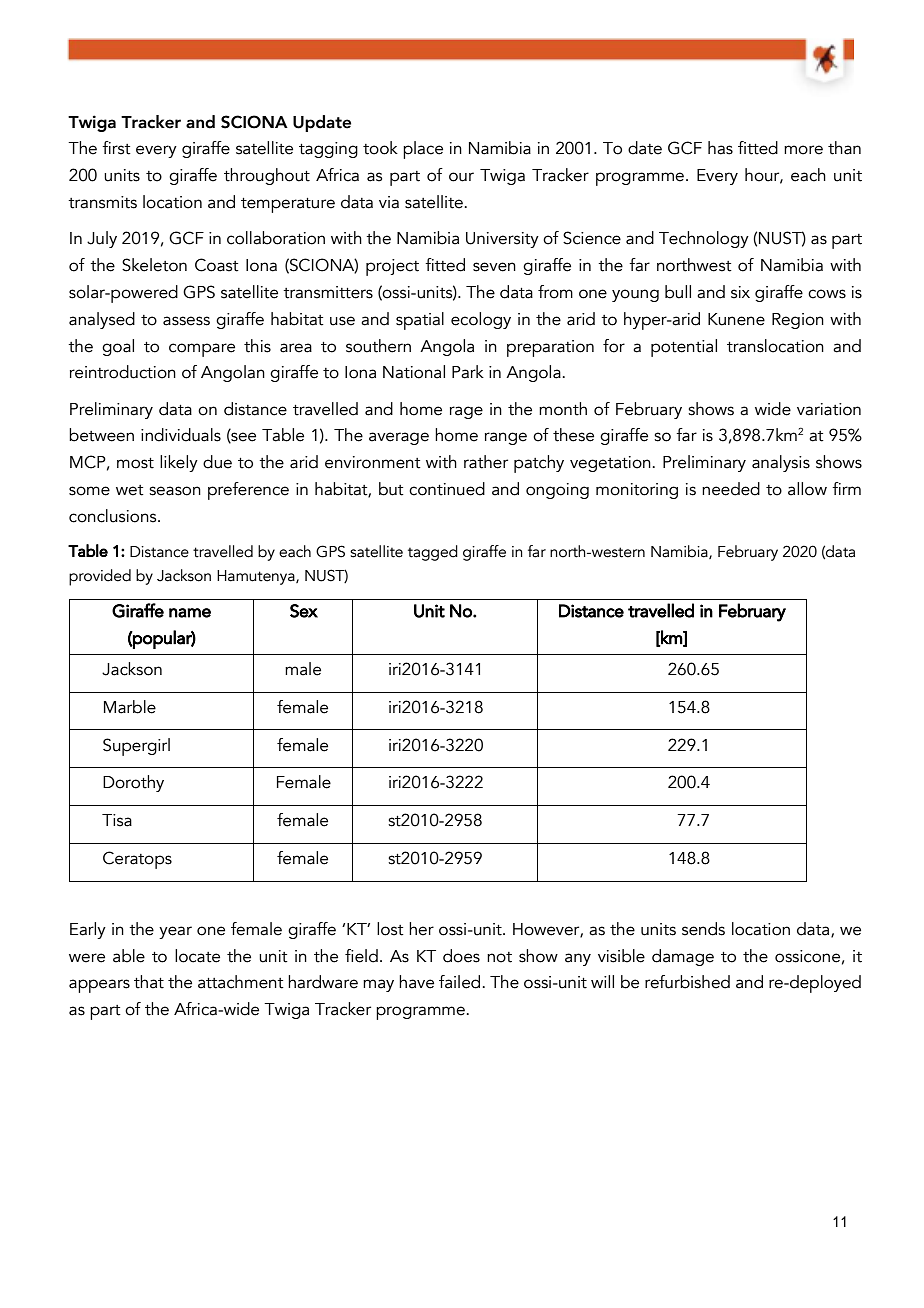 The height and width of the screenshot is (1308, 924). What do you see at coordinates (731, 489) in the screenshot?
I see `needed` at bounding box center [731, 489].
